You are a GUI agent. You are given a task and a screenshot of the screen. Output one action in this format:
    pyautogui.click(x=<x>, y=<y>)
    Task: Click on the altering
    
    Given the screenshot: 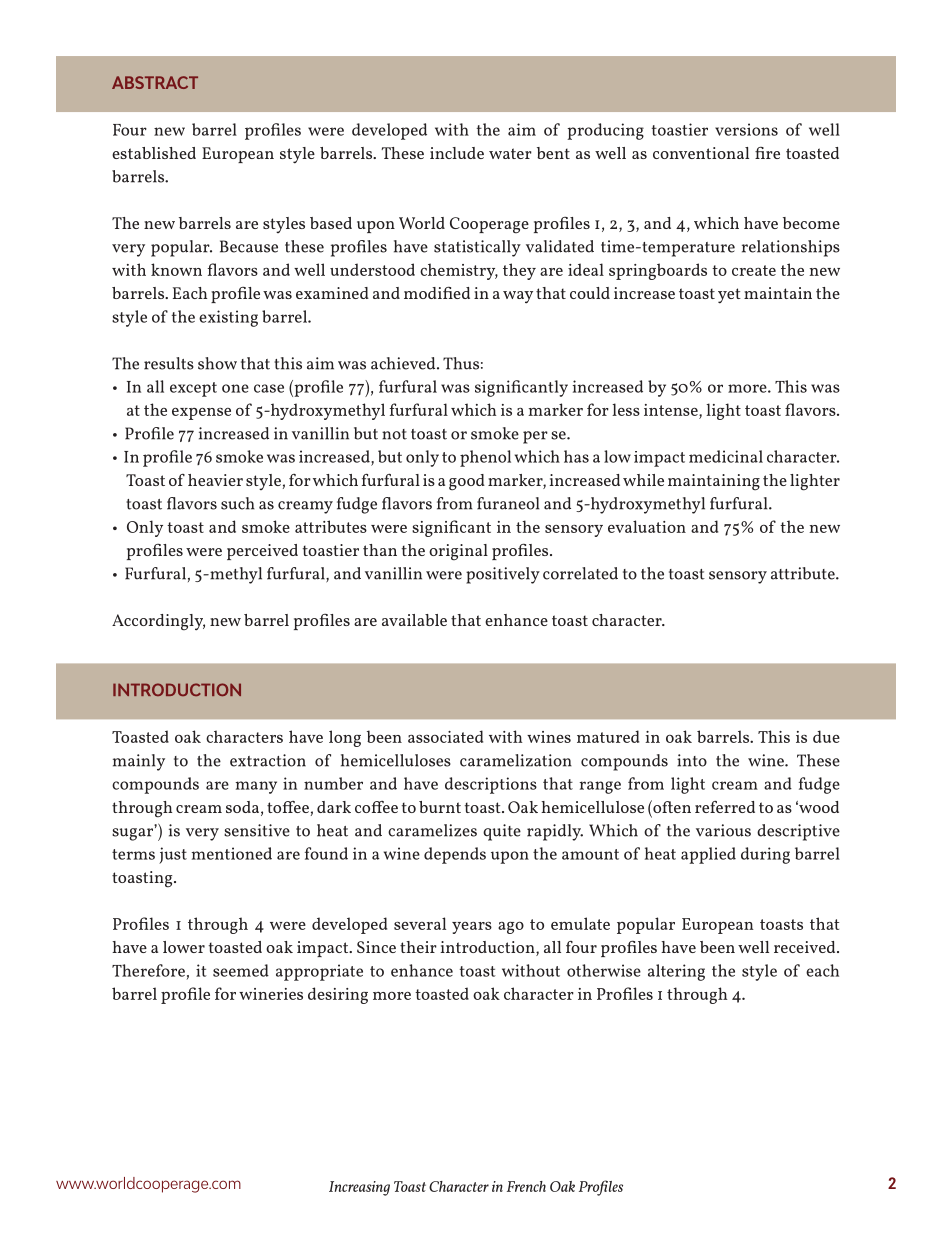 What is the action you would take?
    pyautogui.click(x=676, y=972)
